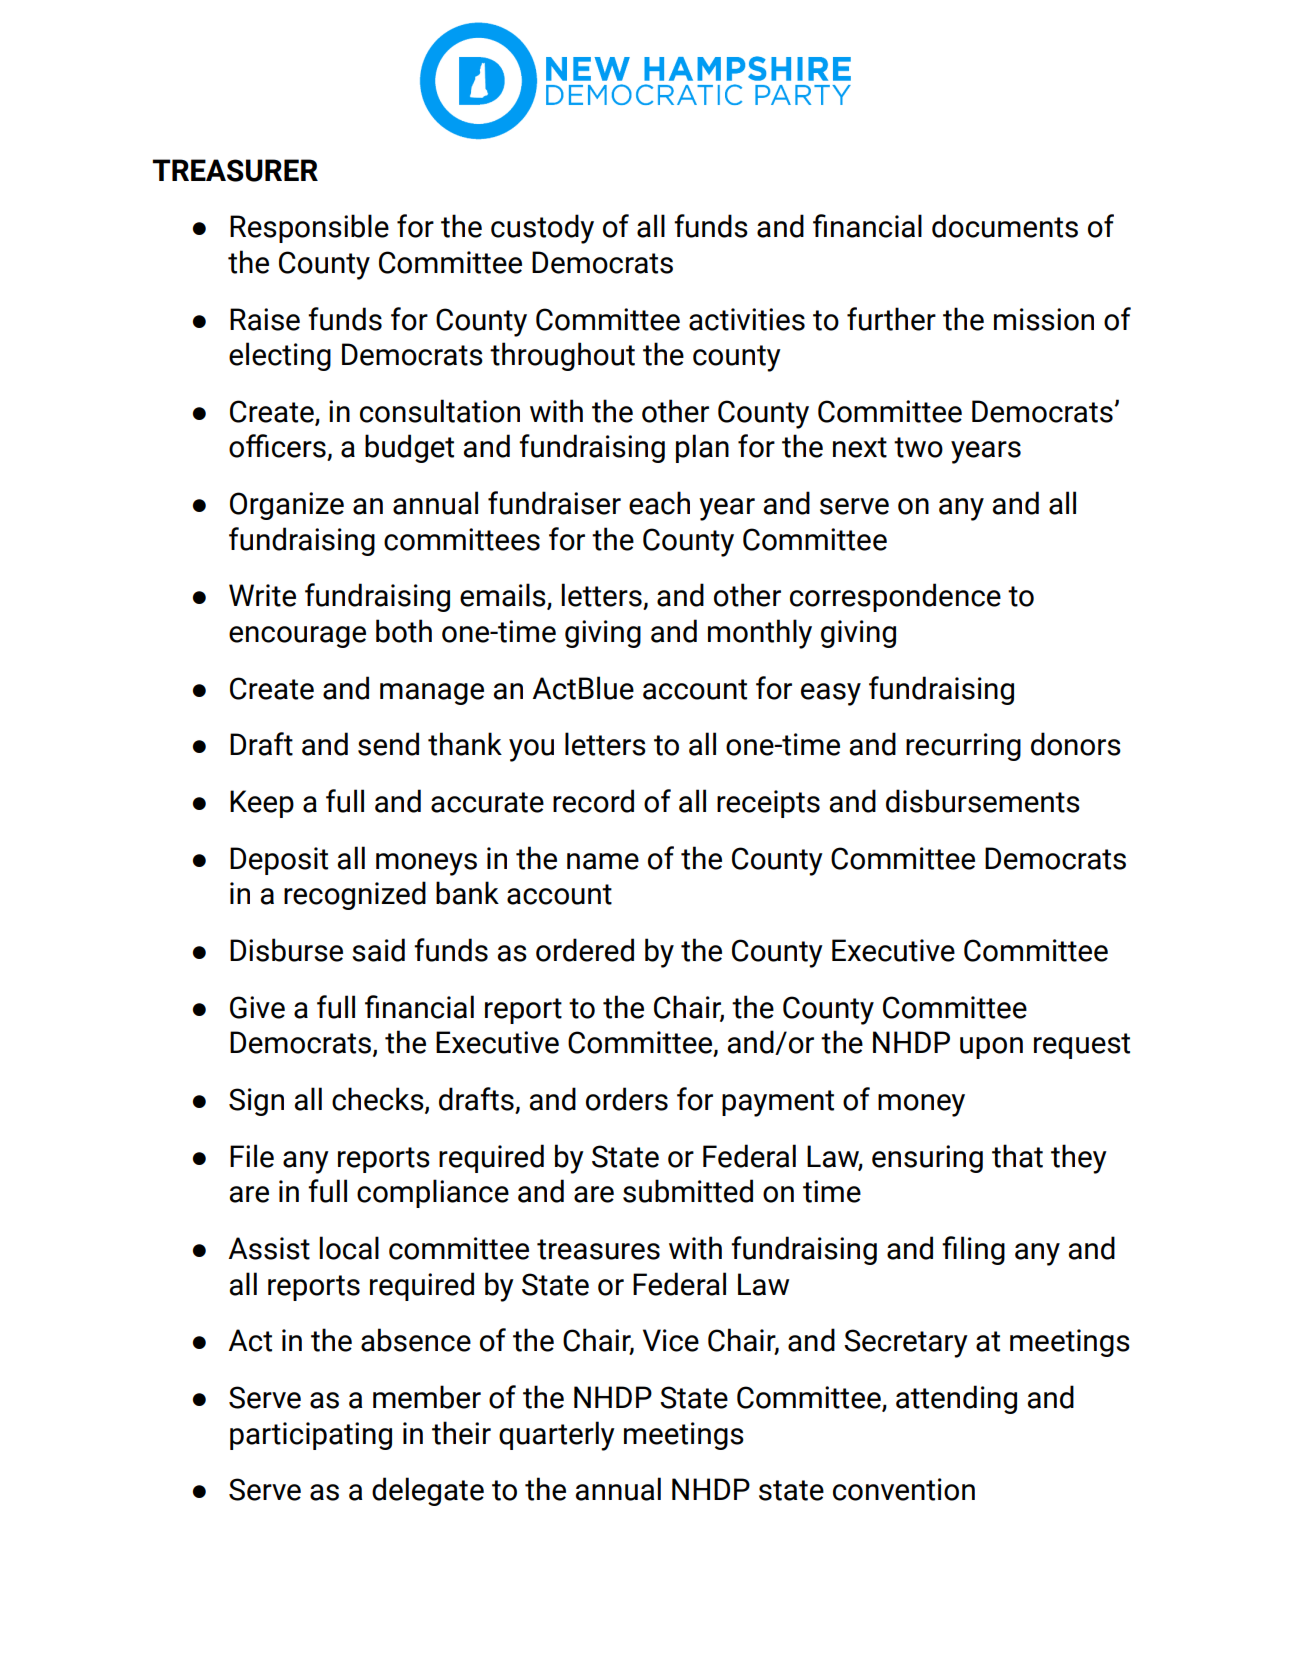  Describe the element at coordinates (311, 1436) in the image. I see `participating` at that location.
